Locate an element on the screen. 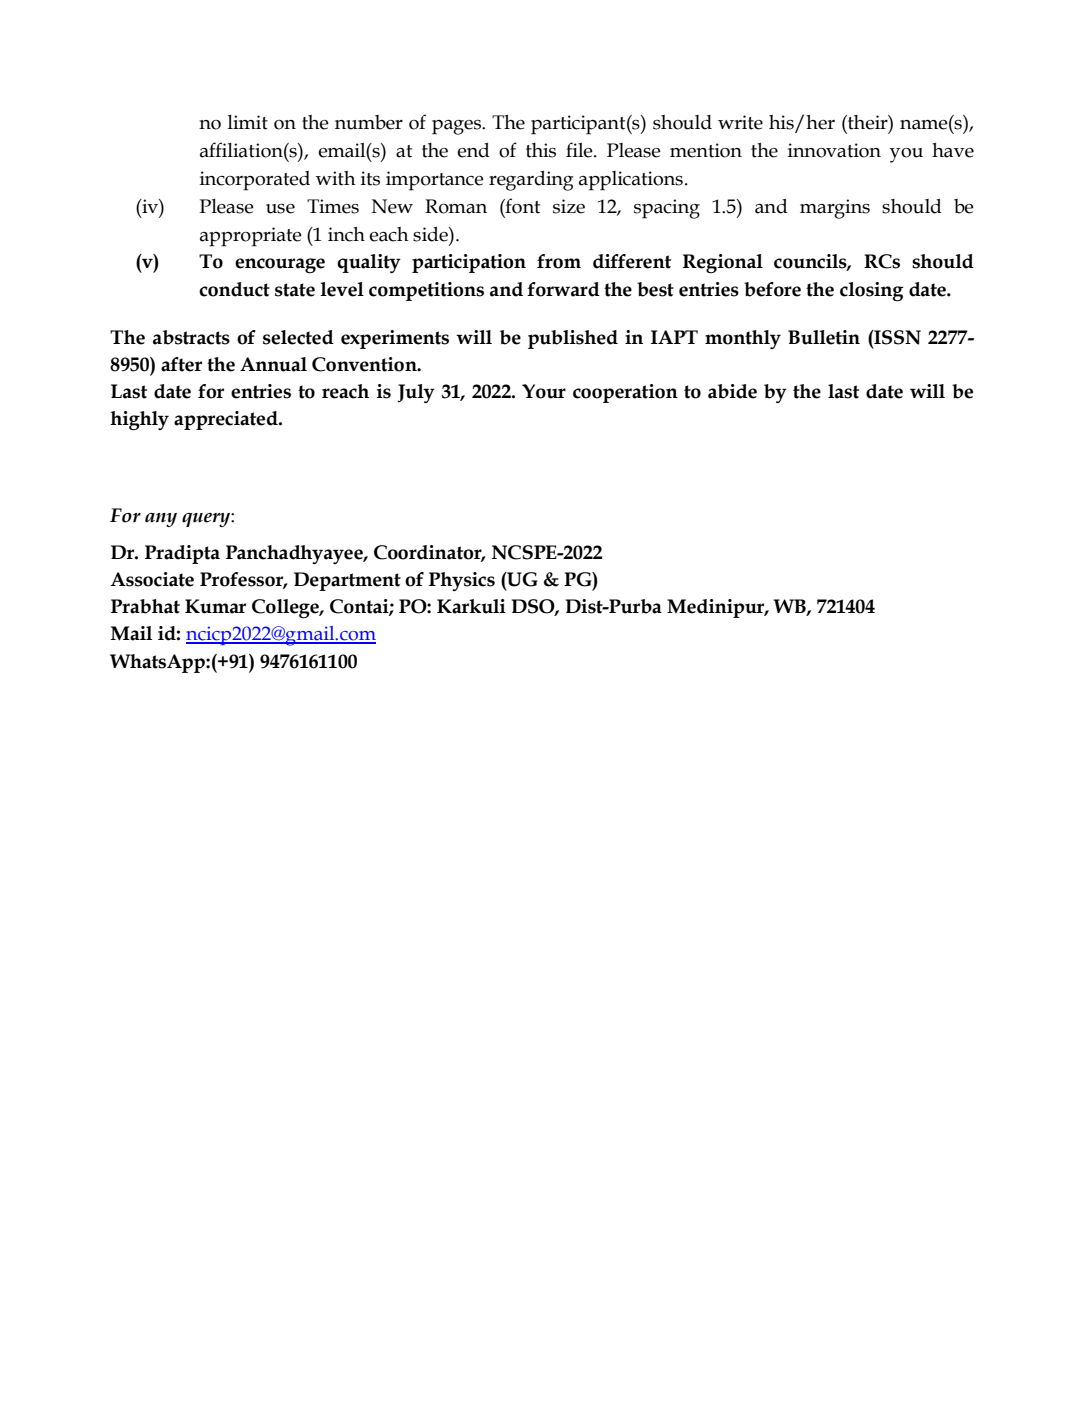  Your is located at coordinates (544, 391).
